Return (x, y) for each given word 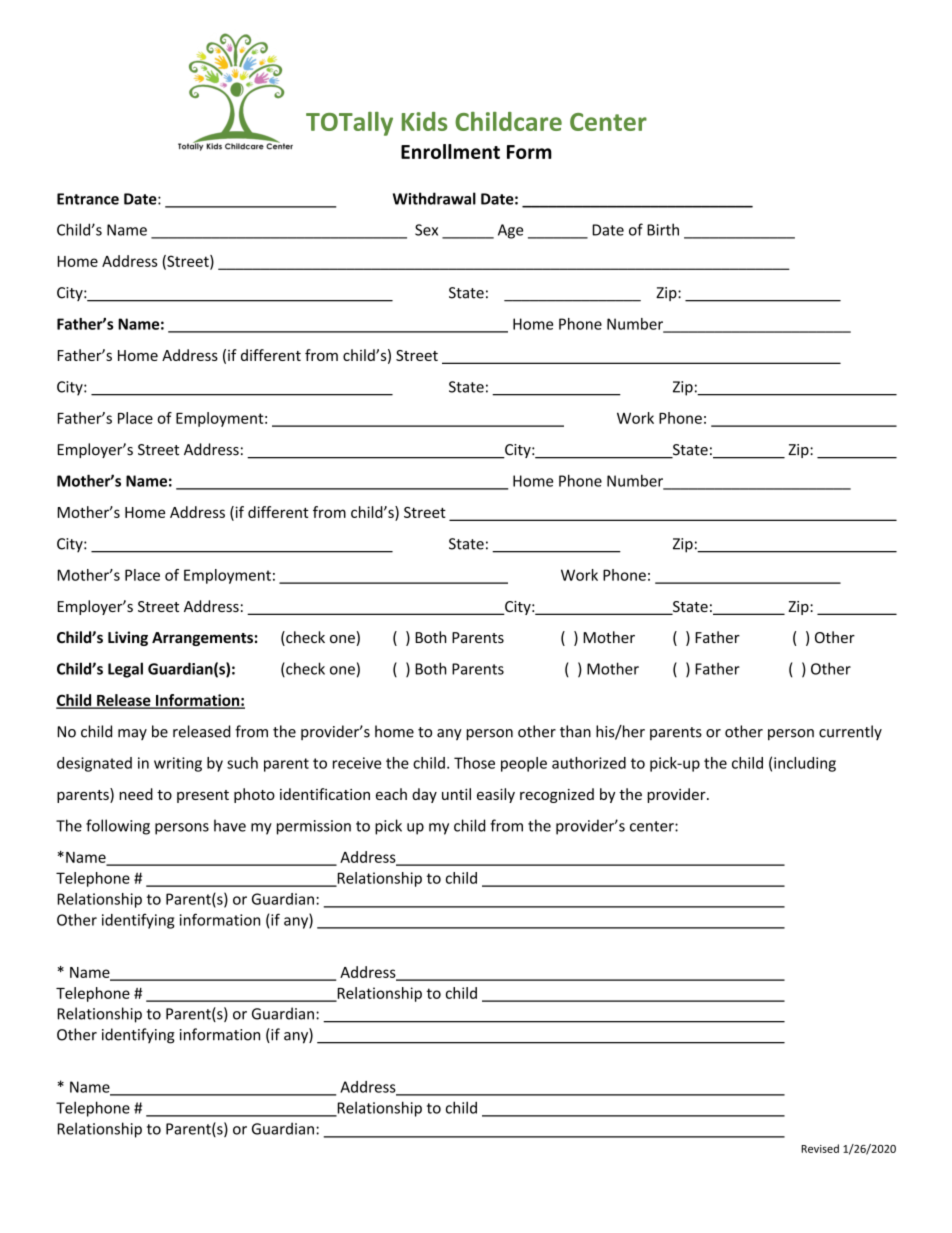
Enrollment (450, 151)
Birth (663, 229)
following (118, 827)
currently (850, 732)
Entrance (88, 199)
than (575, 731)
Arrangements (202, 639)
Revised (820, 1148)
